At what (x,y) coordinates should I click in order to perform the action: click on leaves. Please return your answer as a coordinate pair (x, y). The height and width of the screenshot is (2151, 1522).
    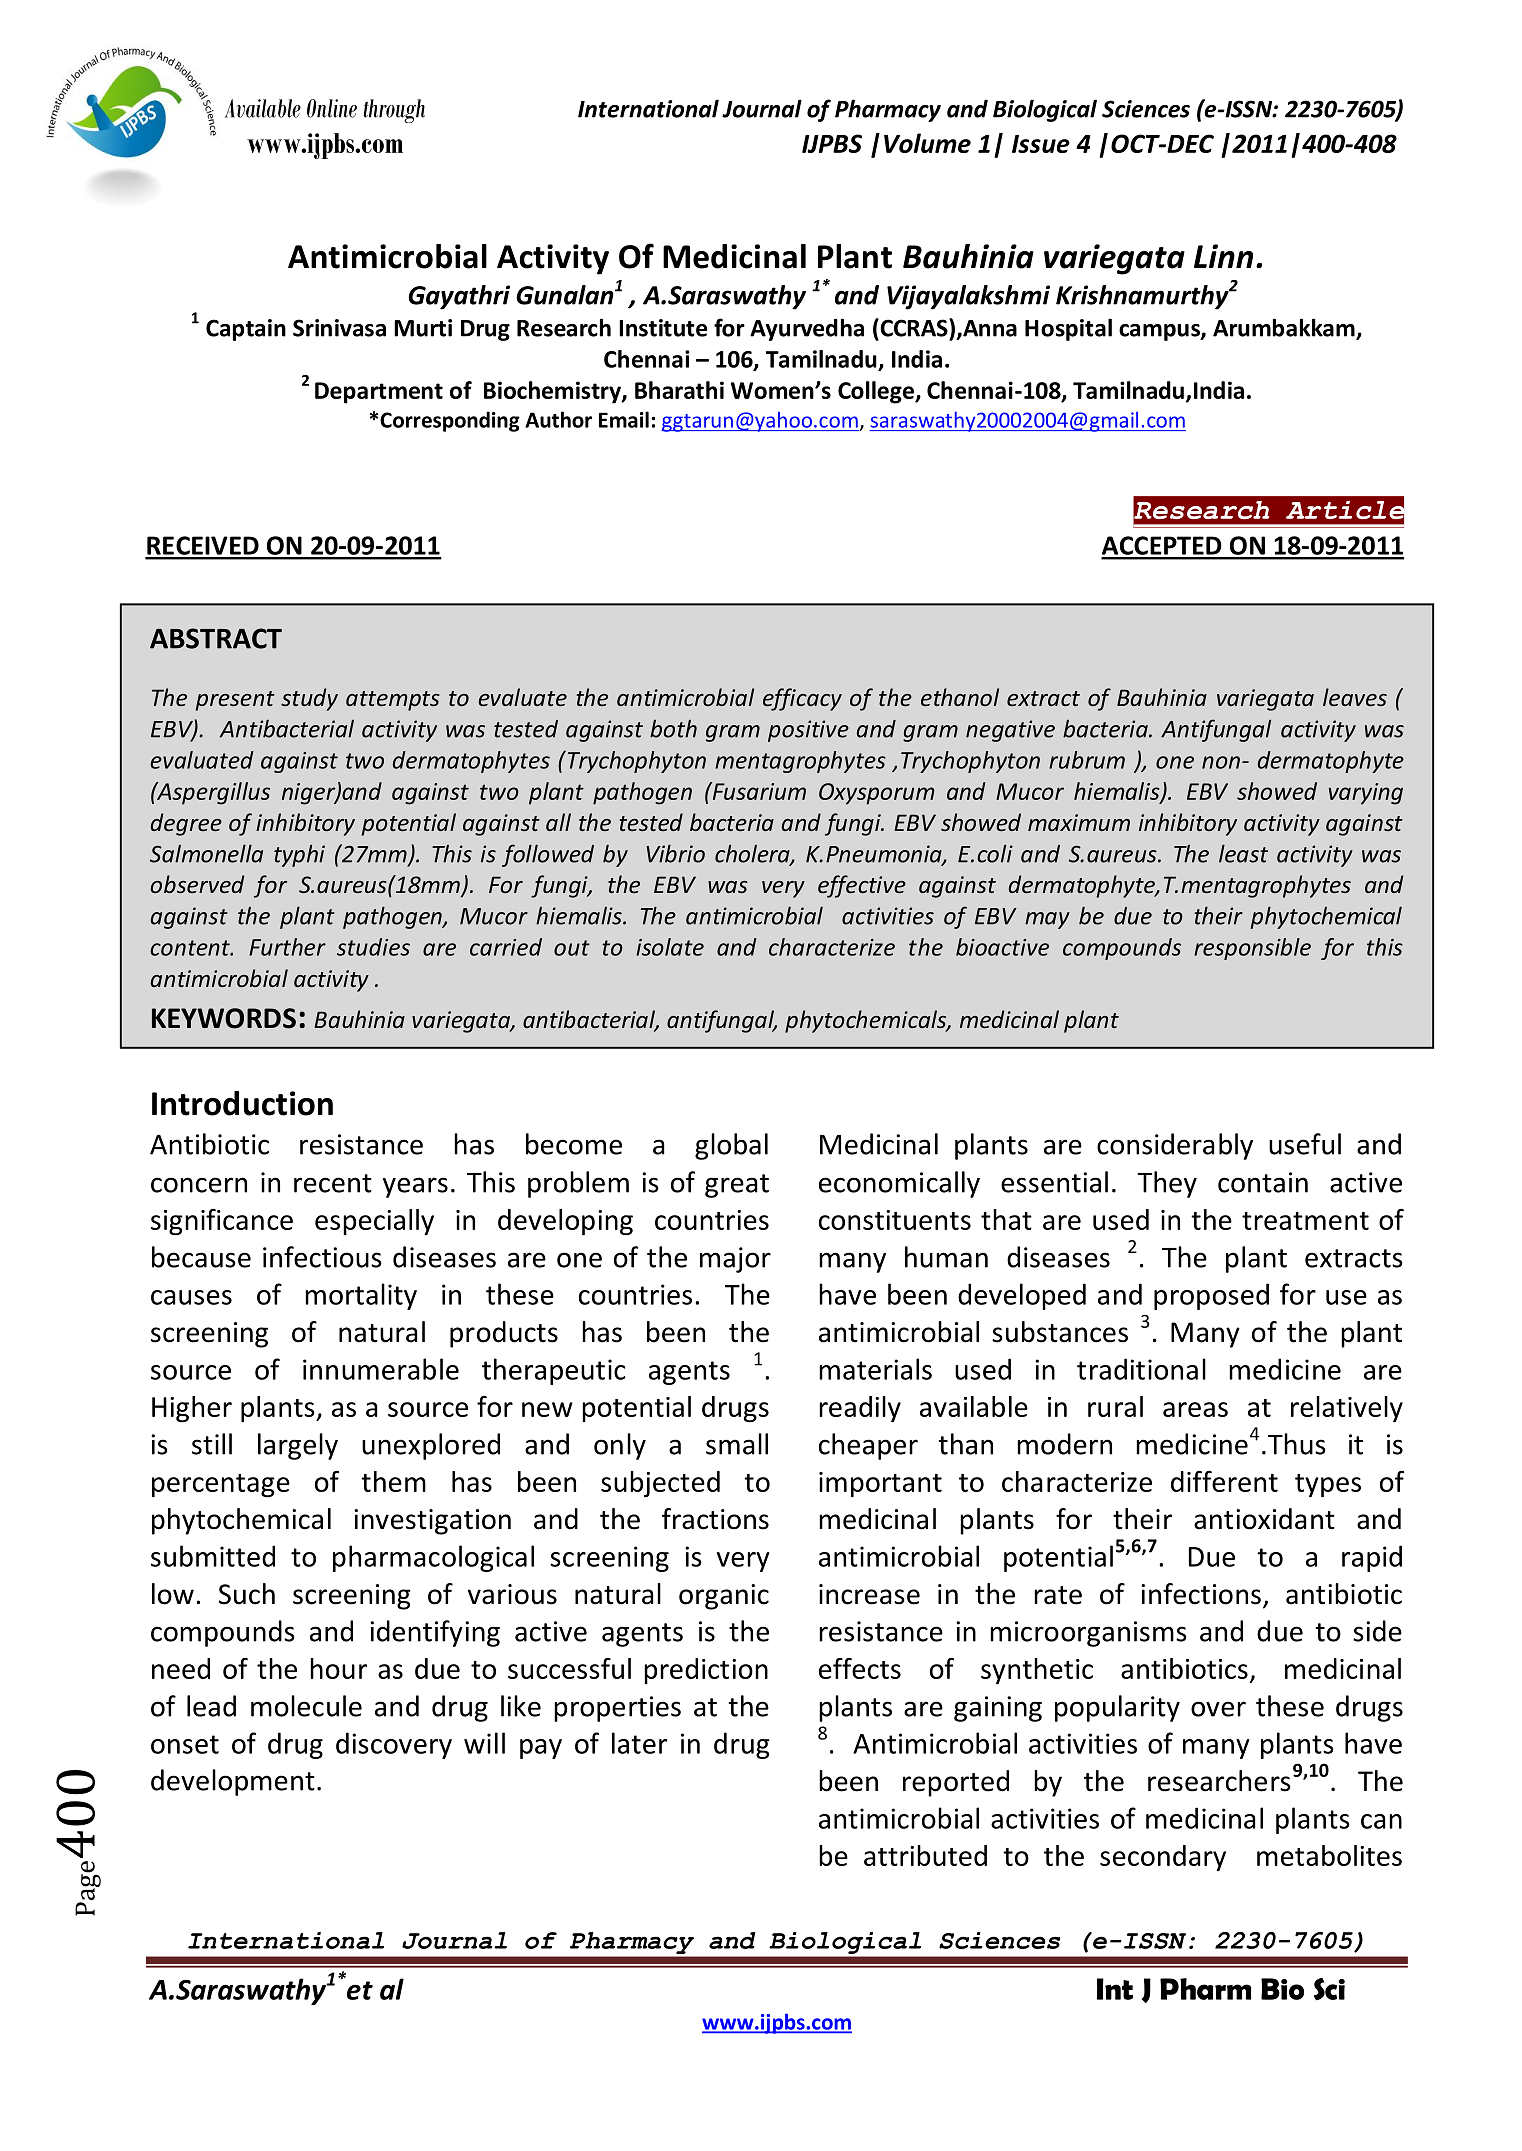
    Looking at the image, I should click on (1355, 697).
